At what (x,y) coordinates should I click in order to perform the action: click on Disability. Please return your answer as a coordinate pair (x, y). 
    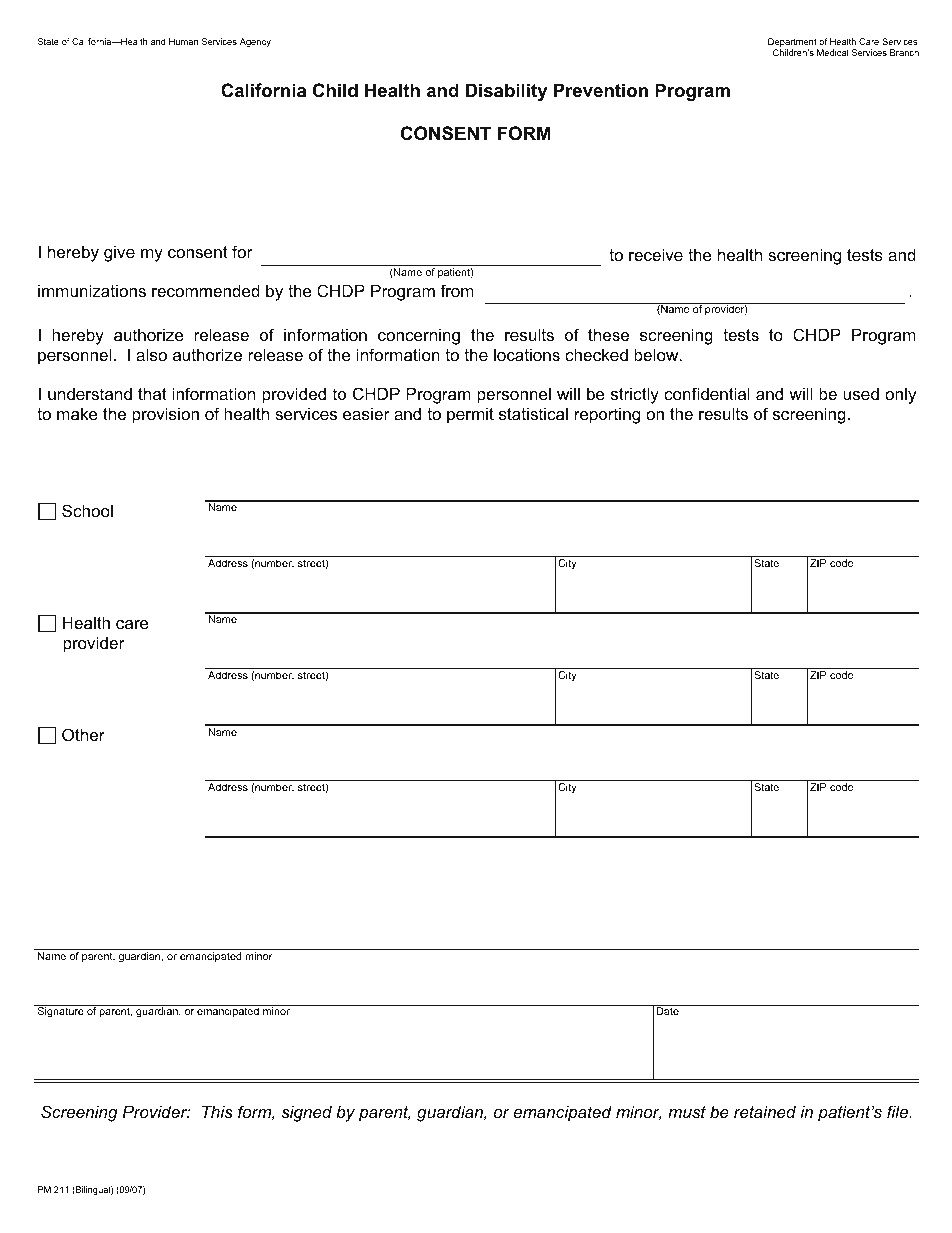
    Looking at the image, I should click on (506, 92).
